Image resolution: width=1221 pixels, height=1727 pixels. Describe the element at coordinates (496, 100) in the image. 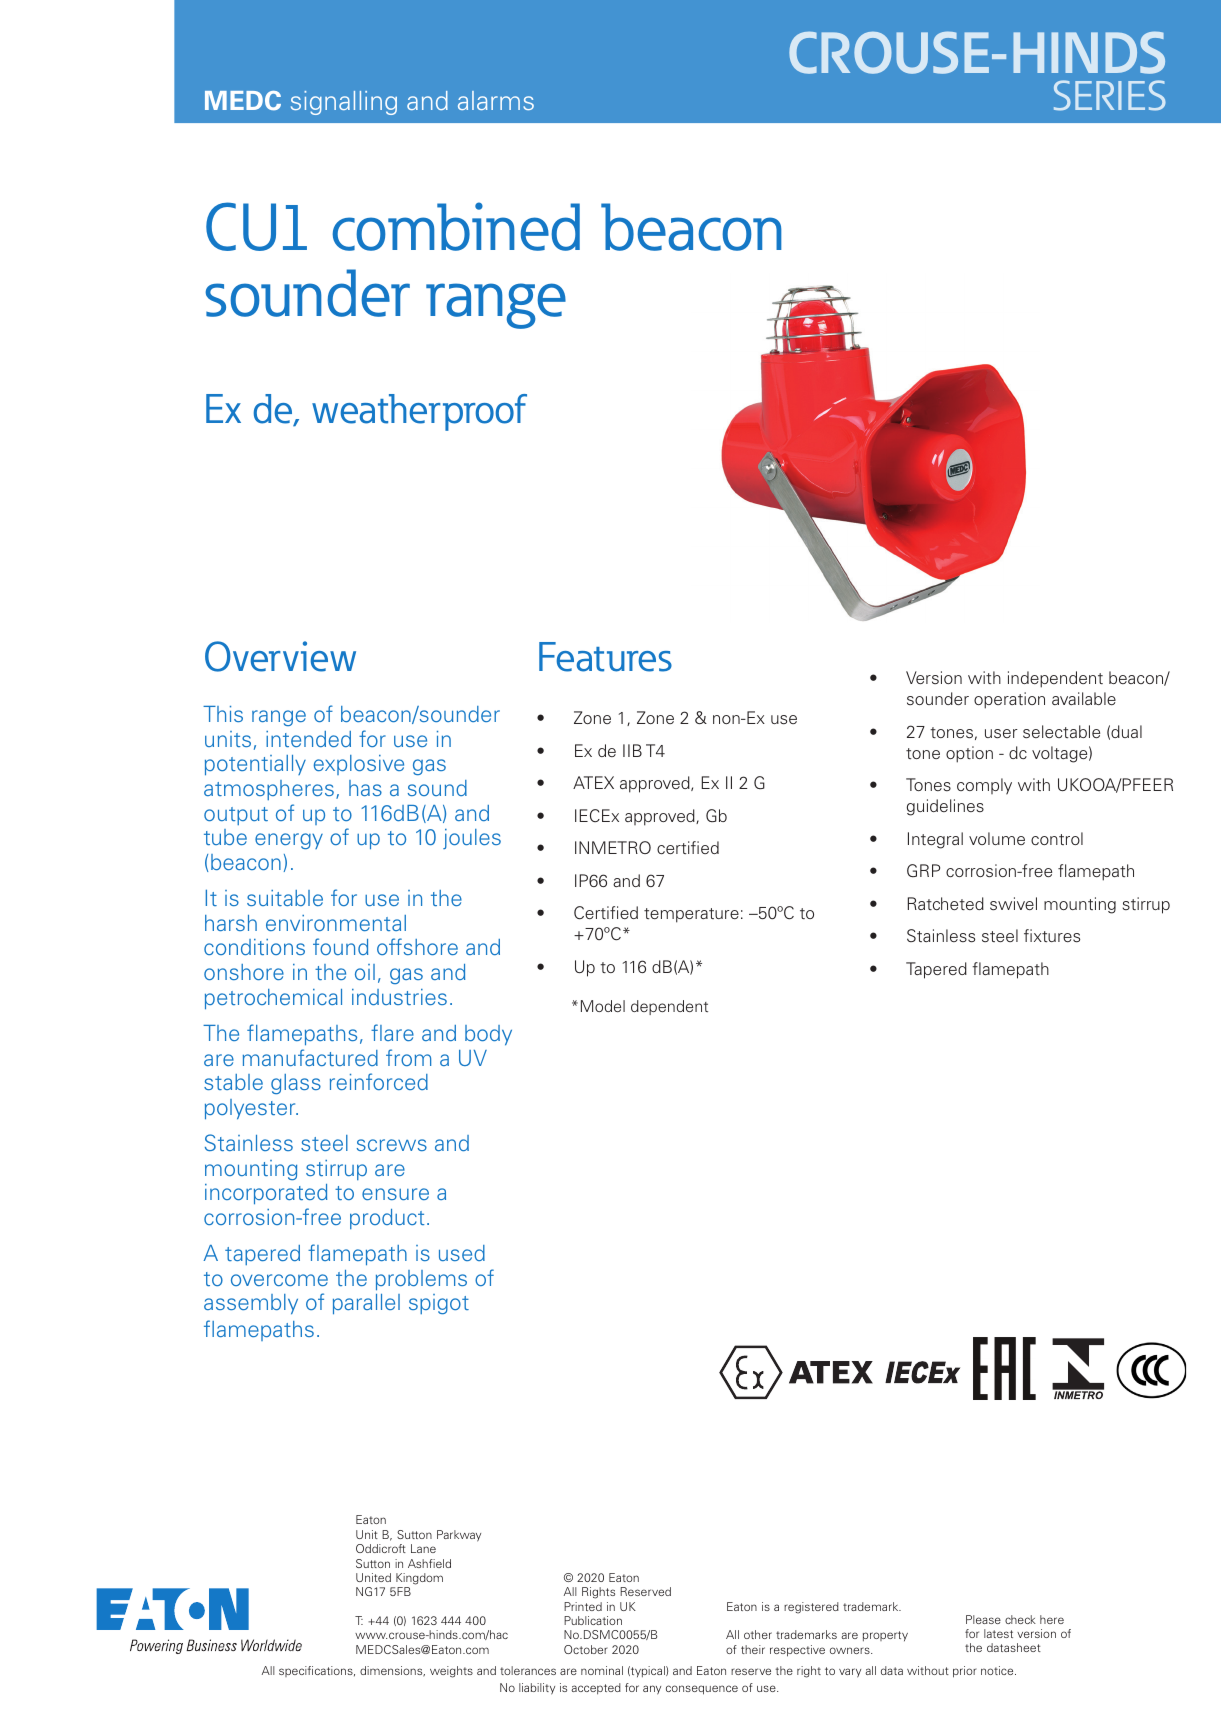

I see `alarms` at that location.
